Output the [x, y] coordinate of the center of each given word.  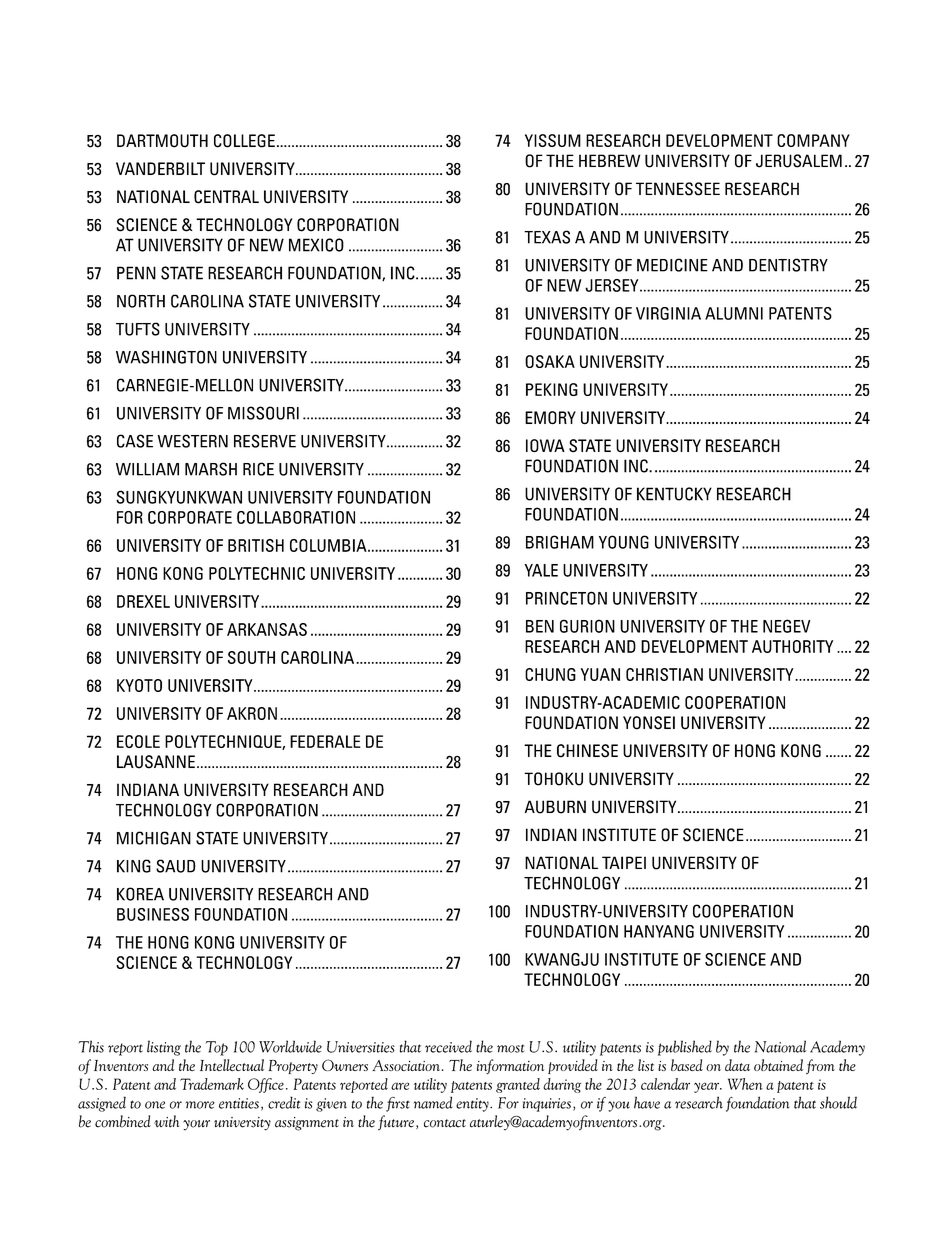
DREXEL [143, 601]
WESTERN [193, 441]
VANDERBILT [160, 168]
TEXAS [547, 237]
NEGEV [786, 626]
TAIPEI [624, 862]
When [745, 1084]
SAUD [176, 866]
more [200, 1105]
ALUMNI [734, 313]
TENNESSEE [678, 189]
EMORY [550, 417]
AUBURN [555, 807]
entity [473, 1105]
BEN [540, 626]
